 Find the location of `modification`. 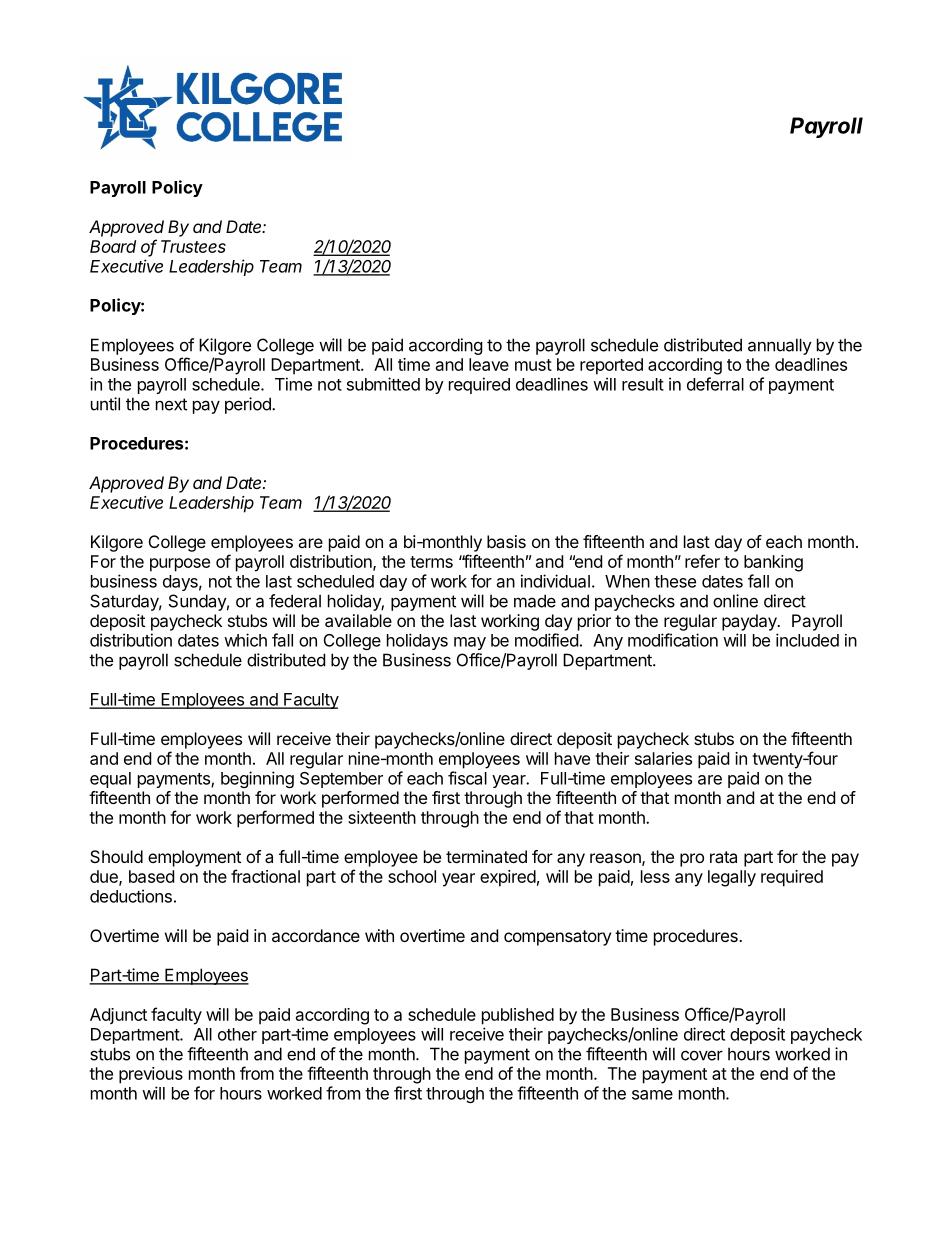

modification is located at coordinates (673, 640).
